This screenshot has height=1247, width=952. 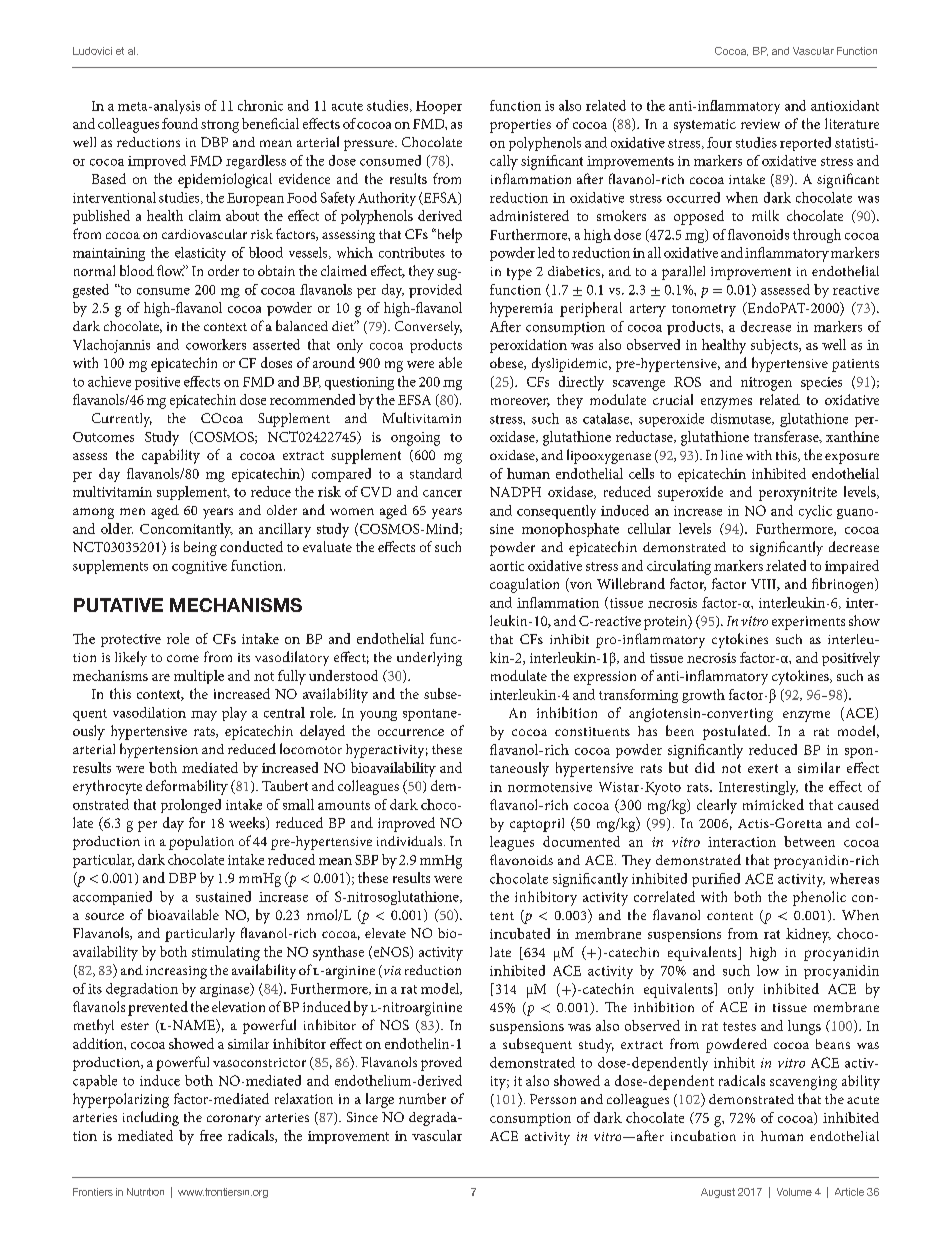 I want to click on subjects, so click(x=775, y=346).
